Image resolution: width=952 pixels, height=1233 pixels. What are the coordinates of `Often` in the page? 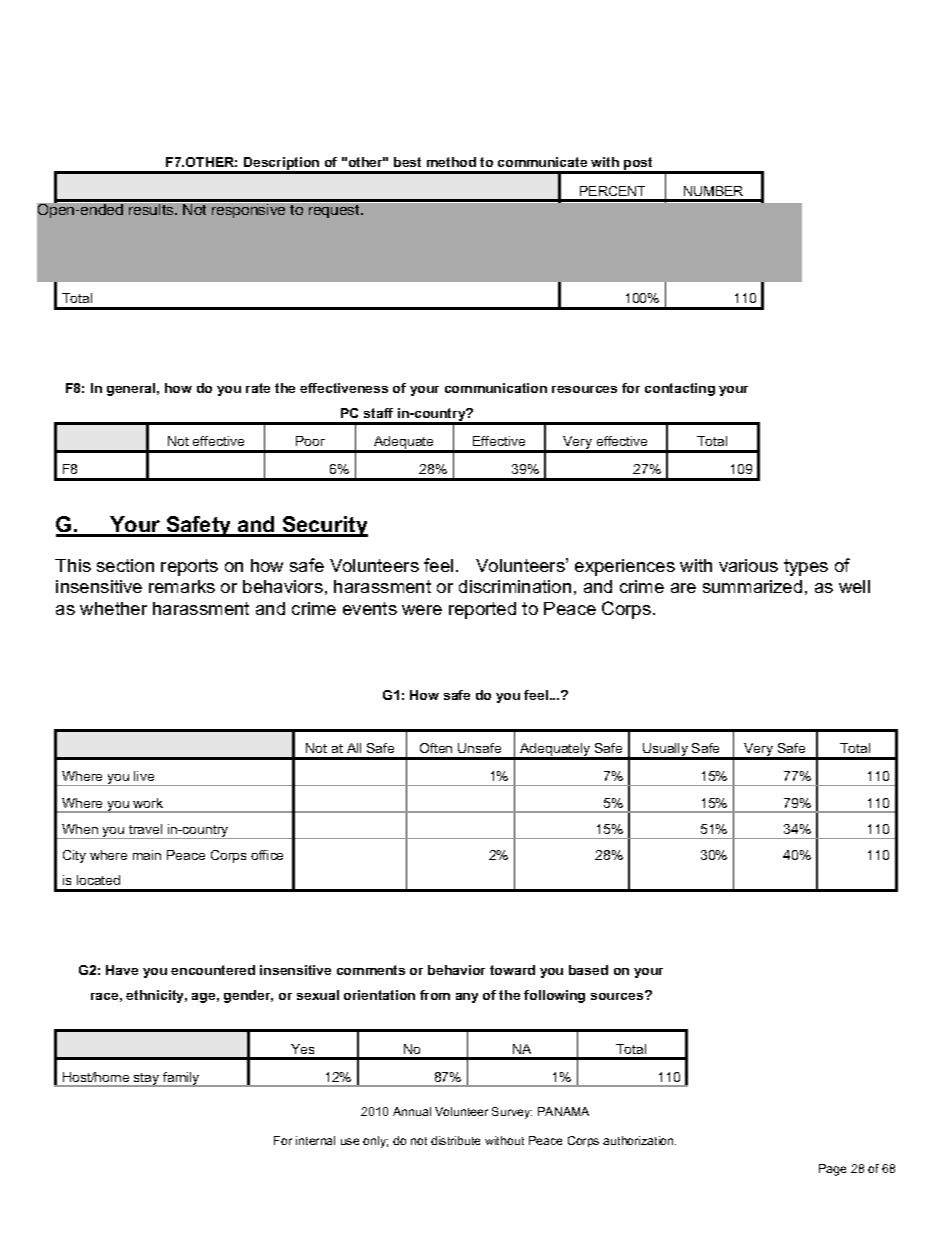 It's located at (436, 748).
